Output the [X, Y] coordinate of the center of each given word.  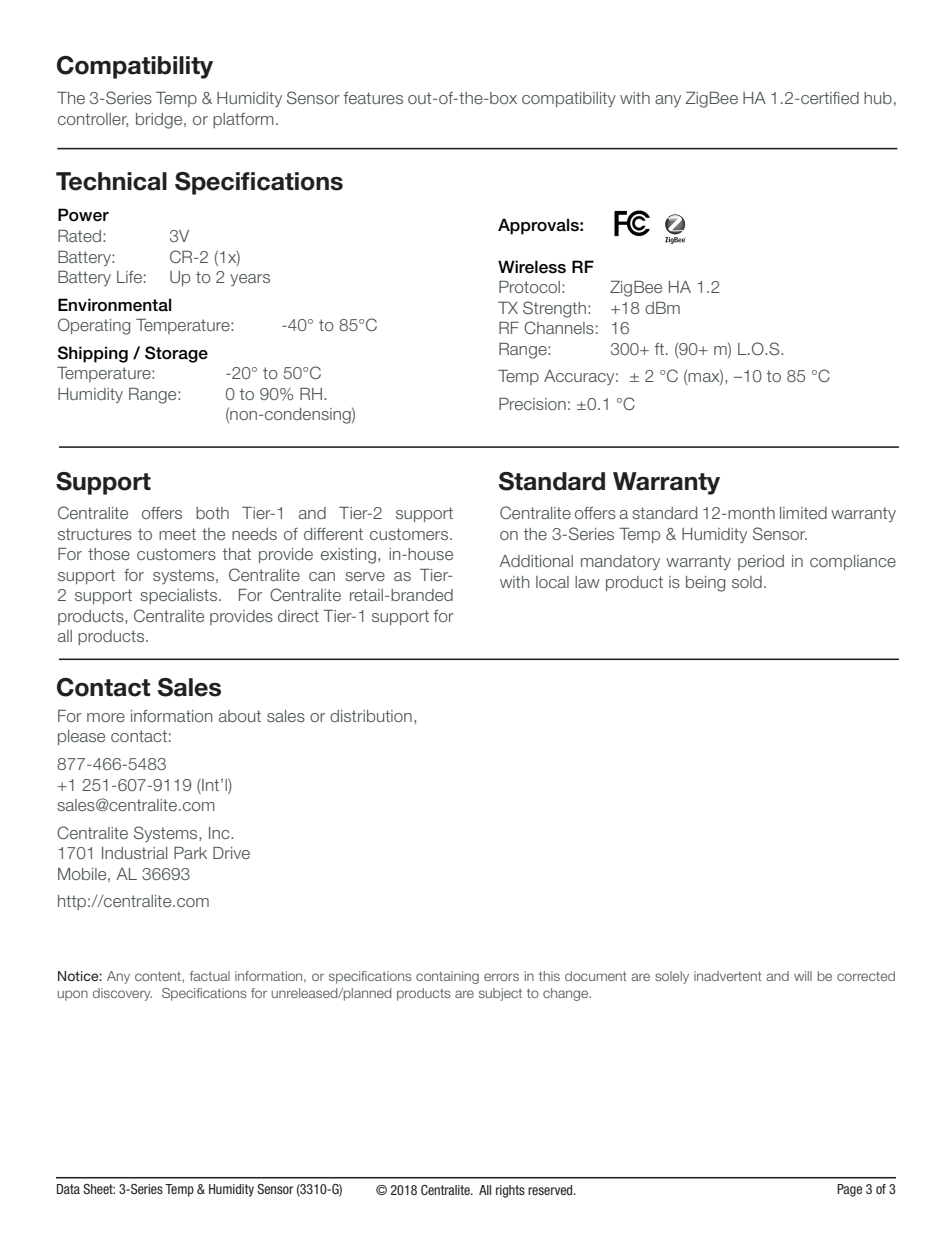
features [373, 98]
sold [747, 582]
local [552, 582]
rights [510, 1191]
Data [68, 1189]
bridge [160, 121]
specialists [180, 596]
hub [878, 98]
